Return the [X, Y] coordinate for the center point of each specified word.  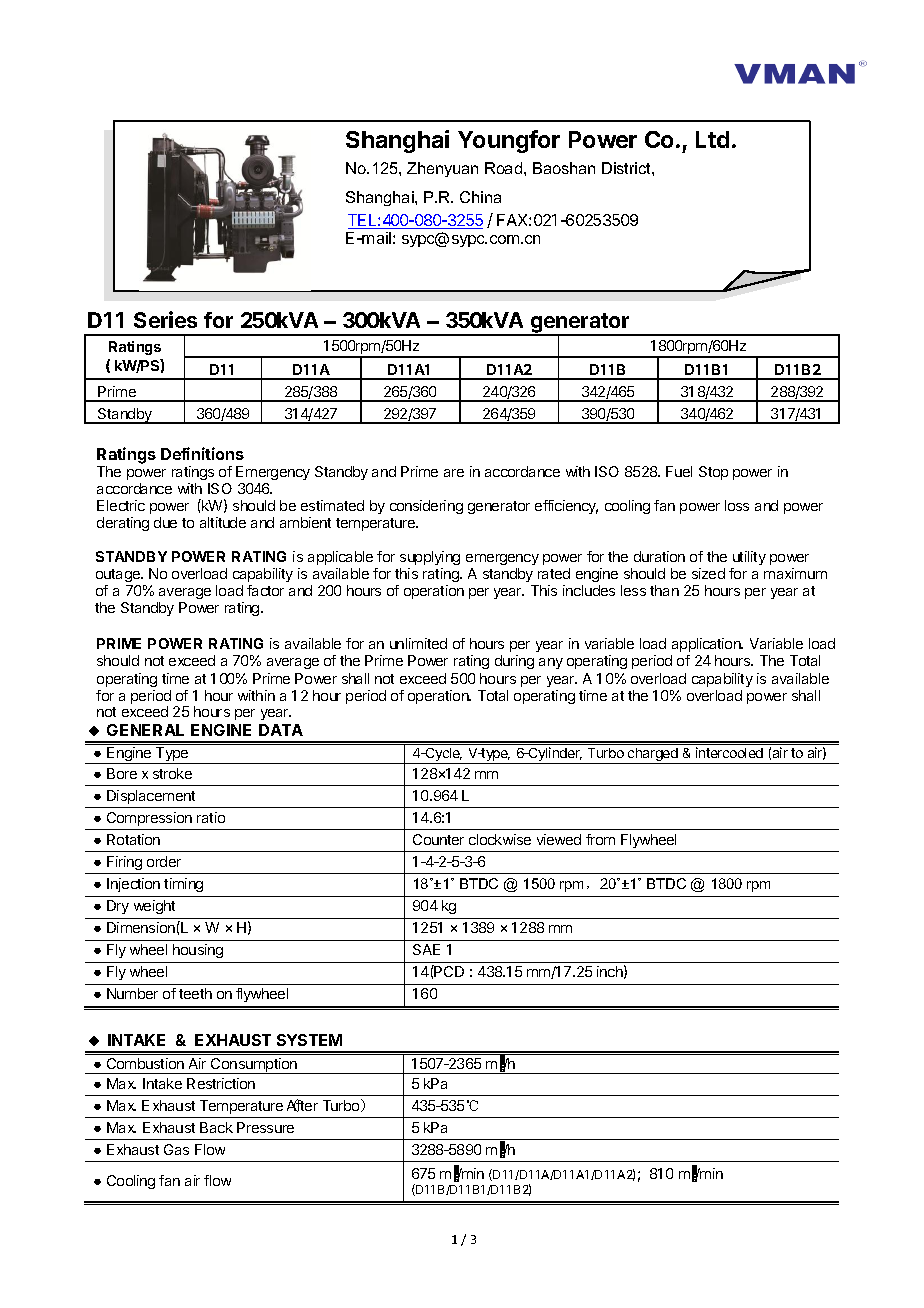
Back [216, 1127]
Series [165, 319]
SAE [426, 949]
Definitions [202, 453]
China [480, 197]
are [454, 473]
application [707, 645]
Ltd [712, 139]
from [600, 839]
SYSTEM [309, 1040]
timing [183, 885]
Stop [713, 473]
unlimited [418, 643]
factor [265, 590]
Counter [438, 839]
